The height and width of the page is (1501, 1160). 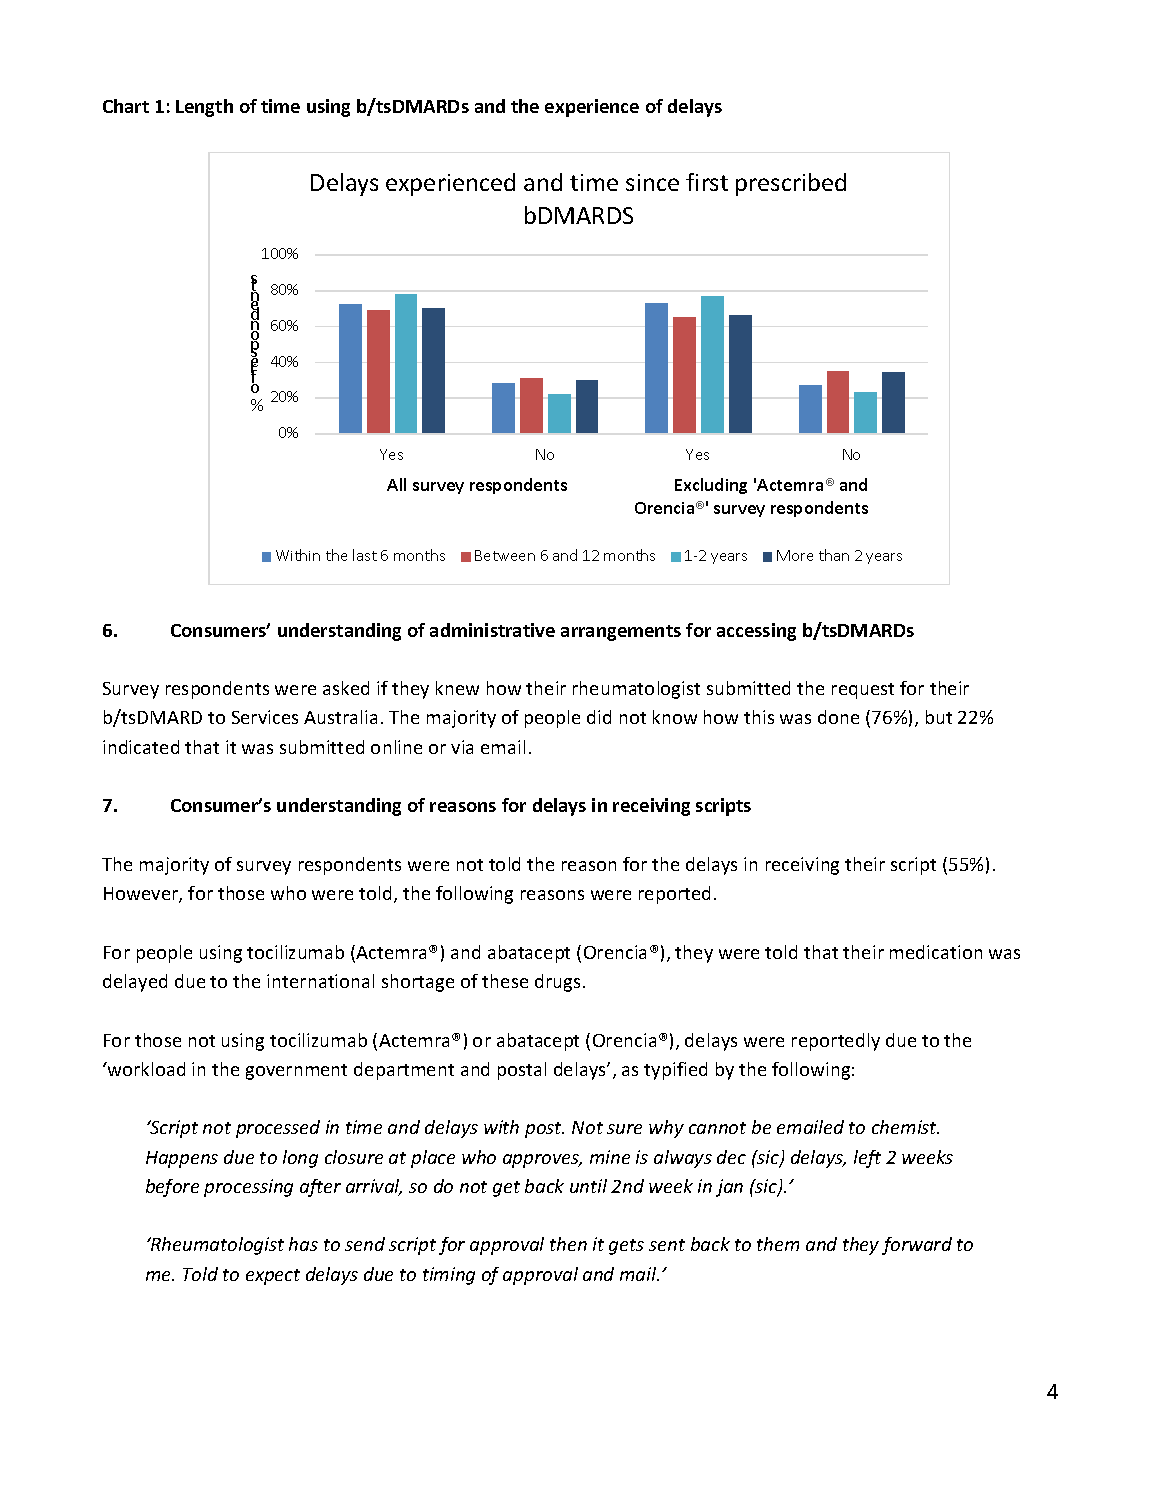 I want to click on request, so click(x=863, y=691).
